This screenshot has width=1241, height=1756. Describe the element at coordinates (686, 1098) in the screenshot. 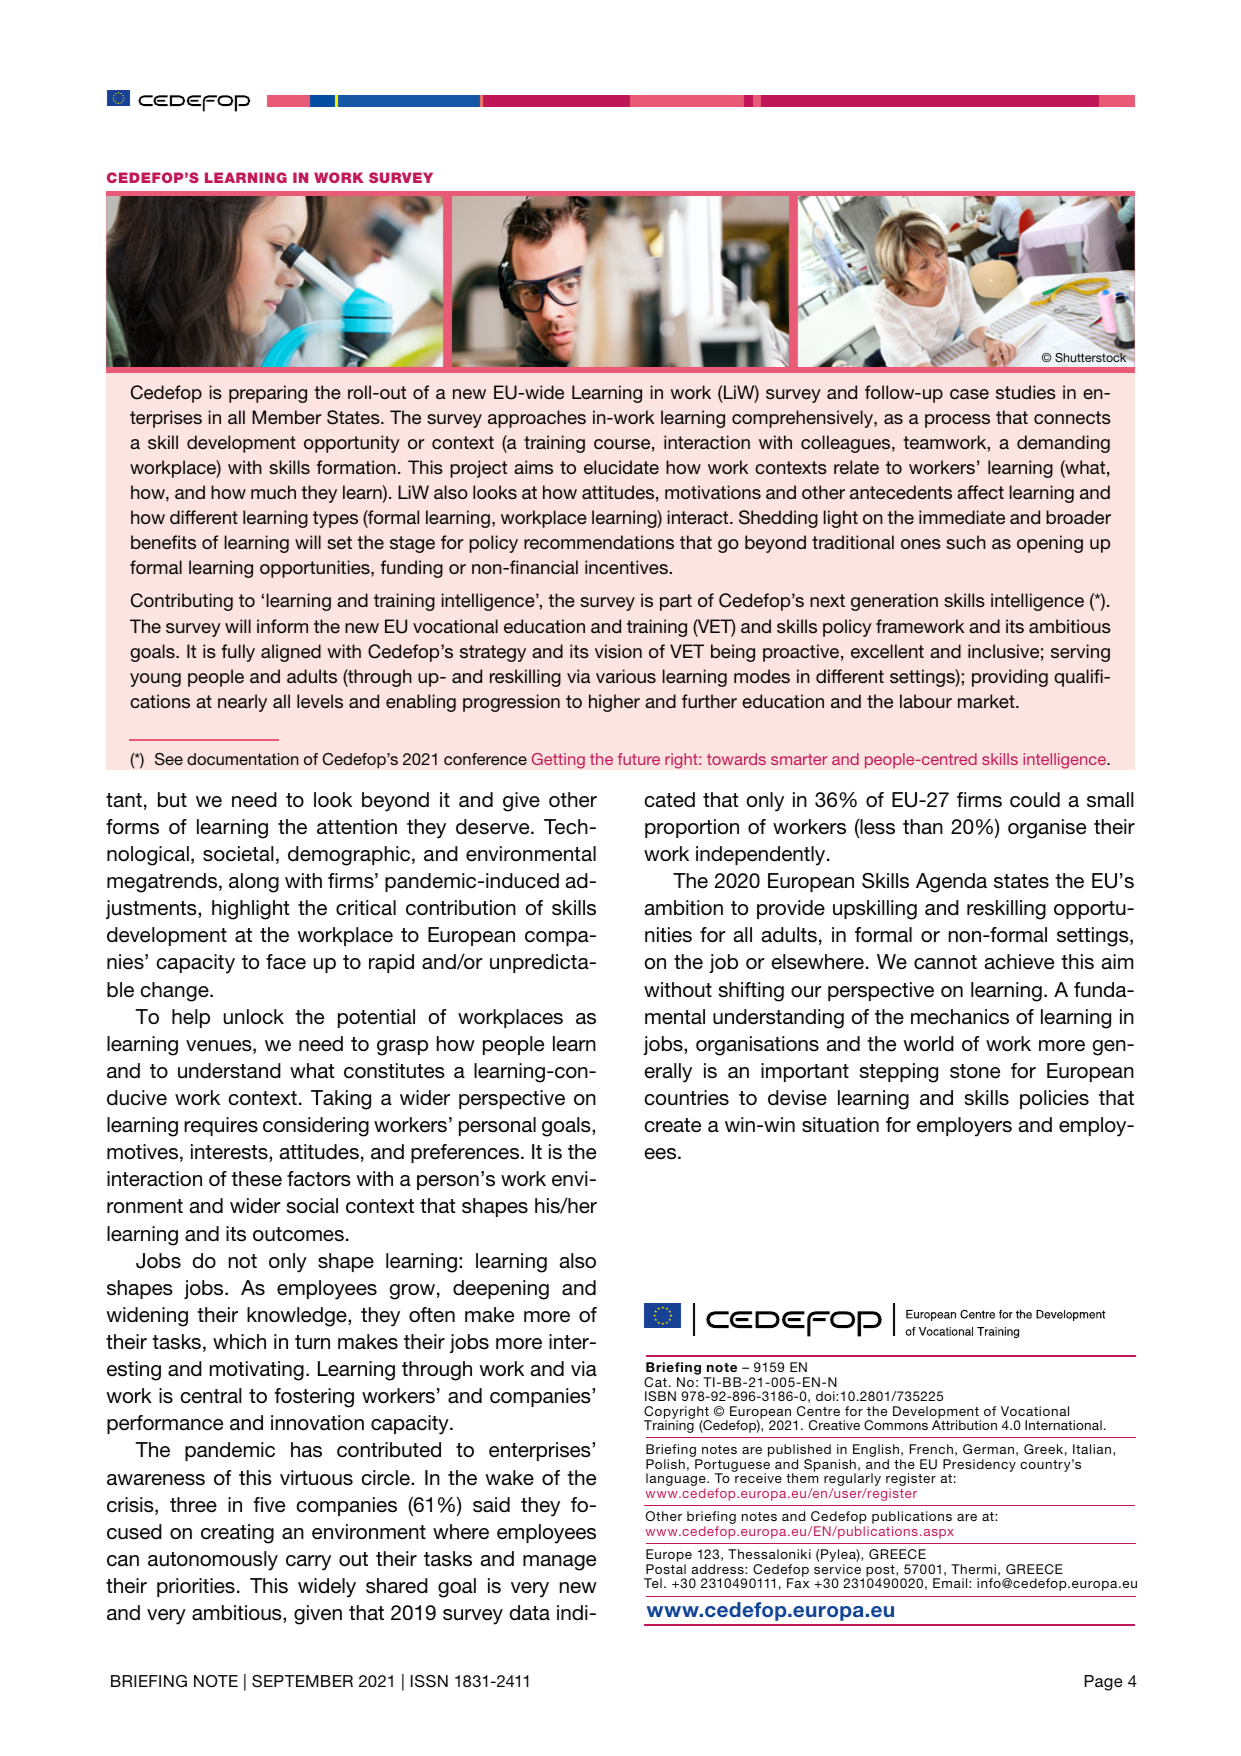

I see `countries` at that location.
